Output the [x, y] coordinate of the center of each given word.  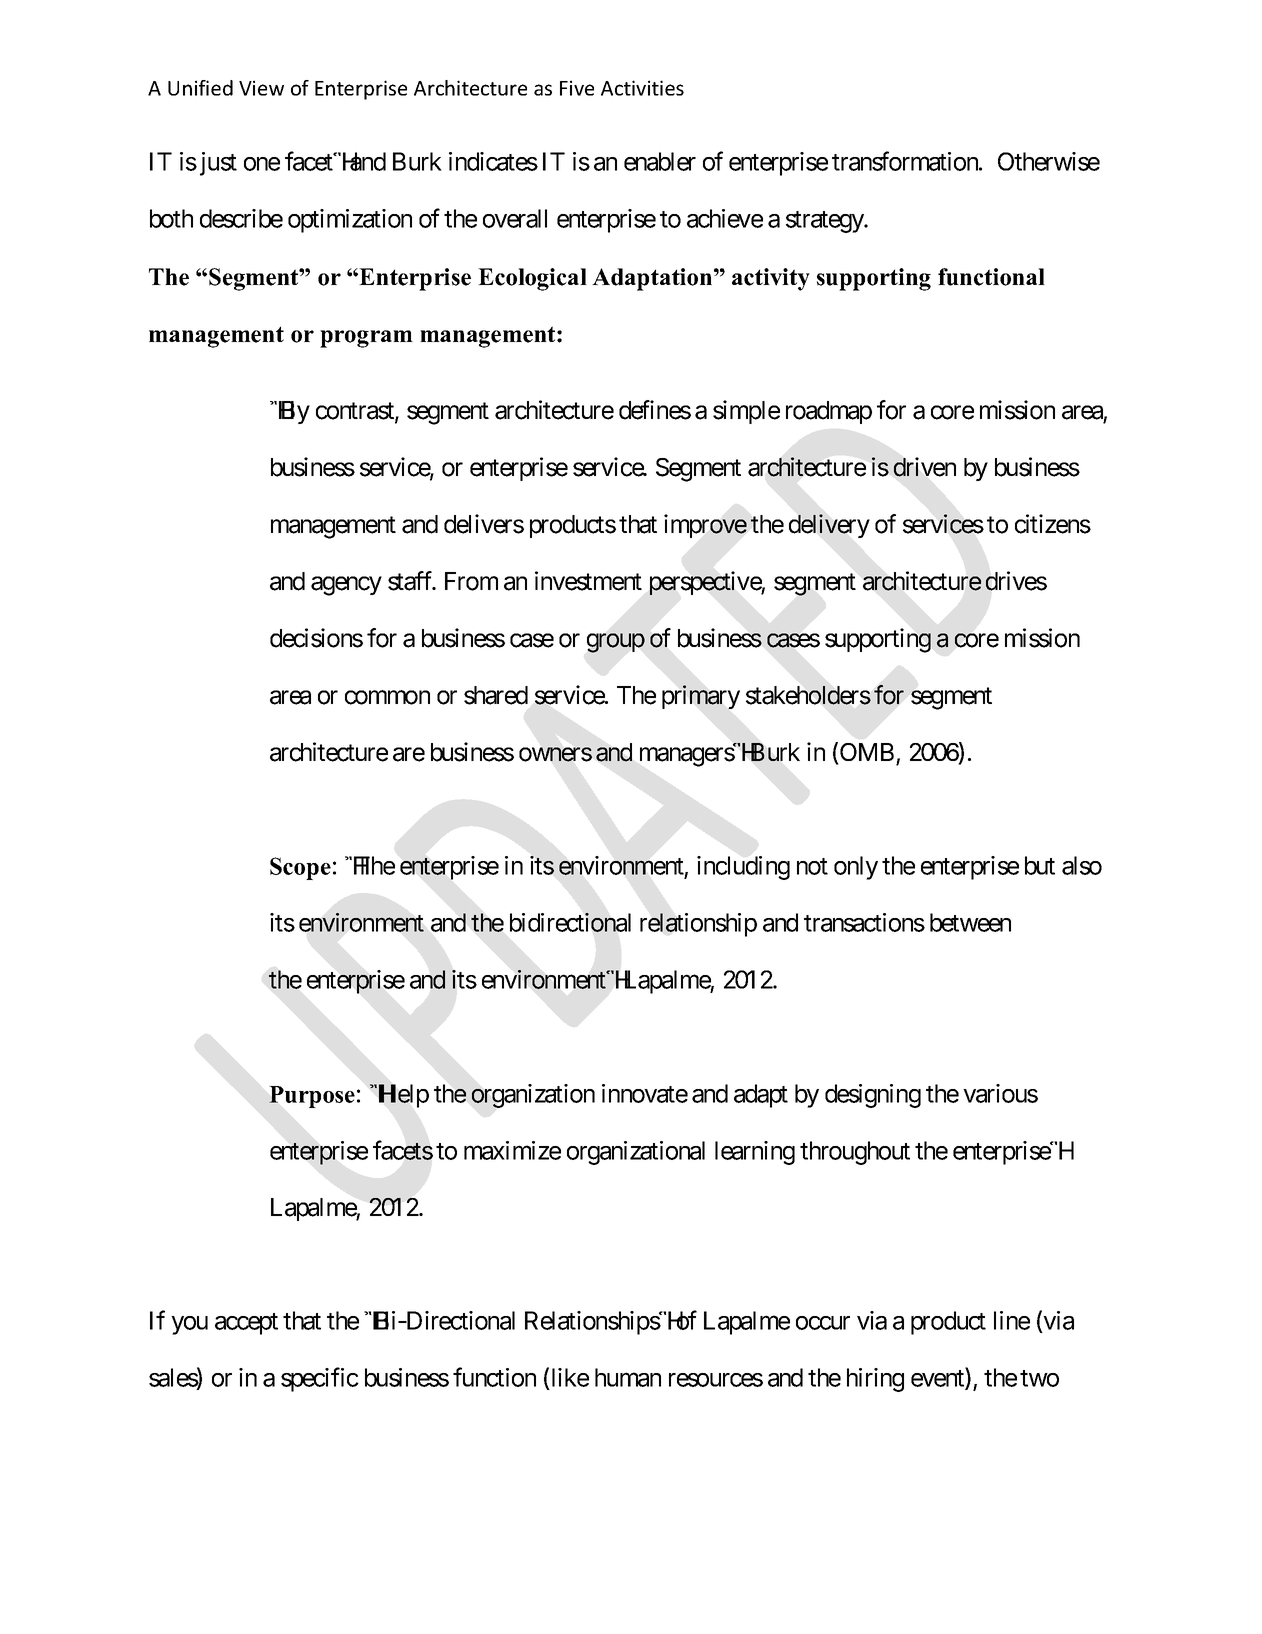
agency [346, 586]
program [366, 339]
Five [577, 88]
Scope [300, 868]
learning [755, 1153]
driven [925, 467]
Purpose [312, 1097]
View [261, 88]
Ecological [532, 279]
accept [246, 1324]
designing [873, 1096]
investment [588, 581]
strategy [825, 222]
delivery [829, 526]
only [856, 868]
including [743, 868]
